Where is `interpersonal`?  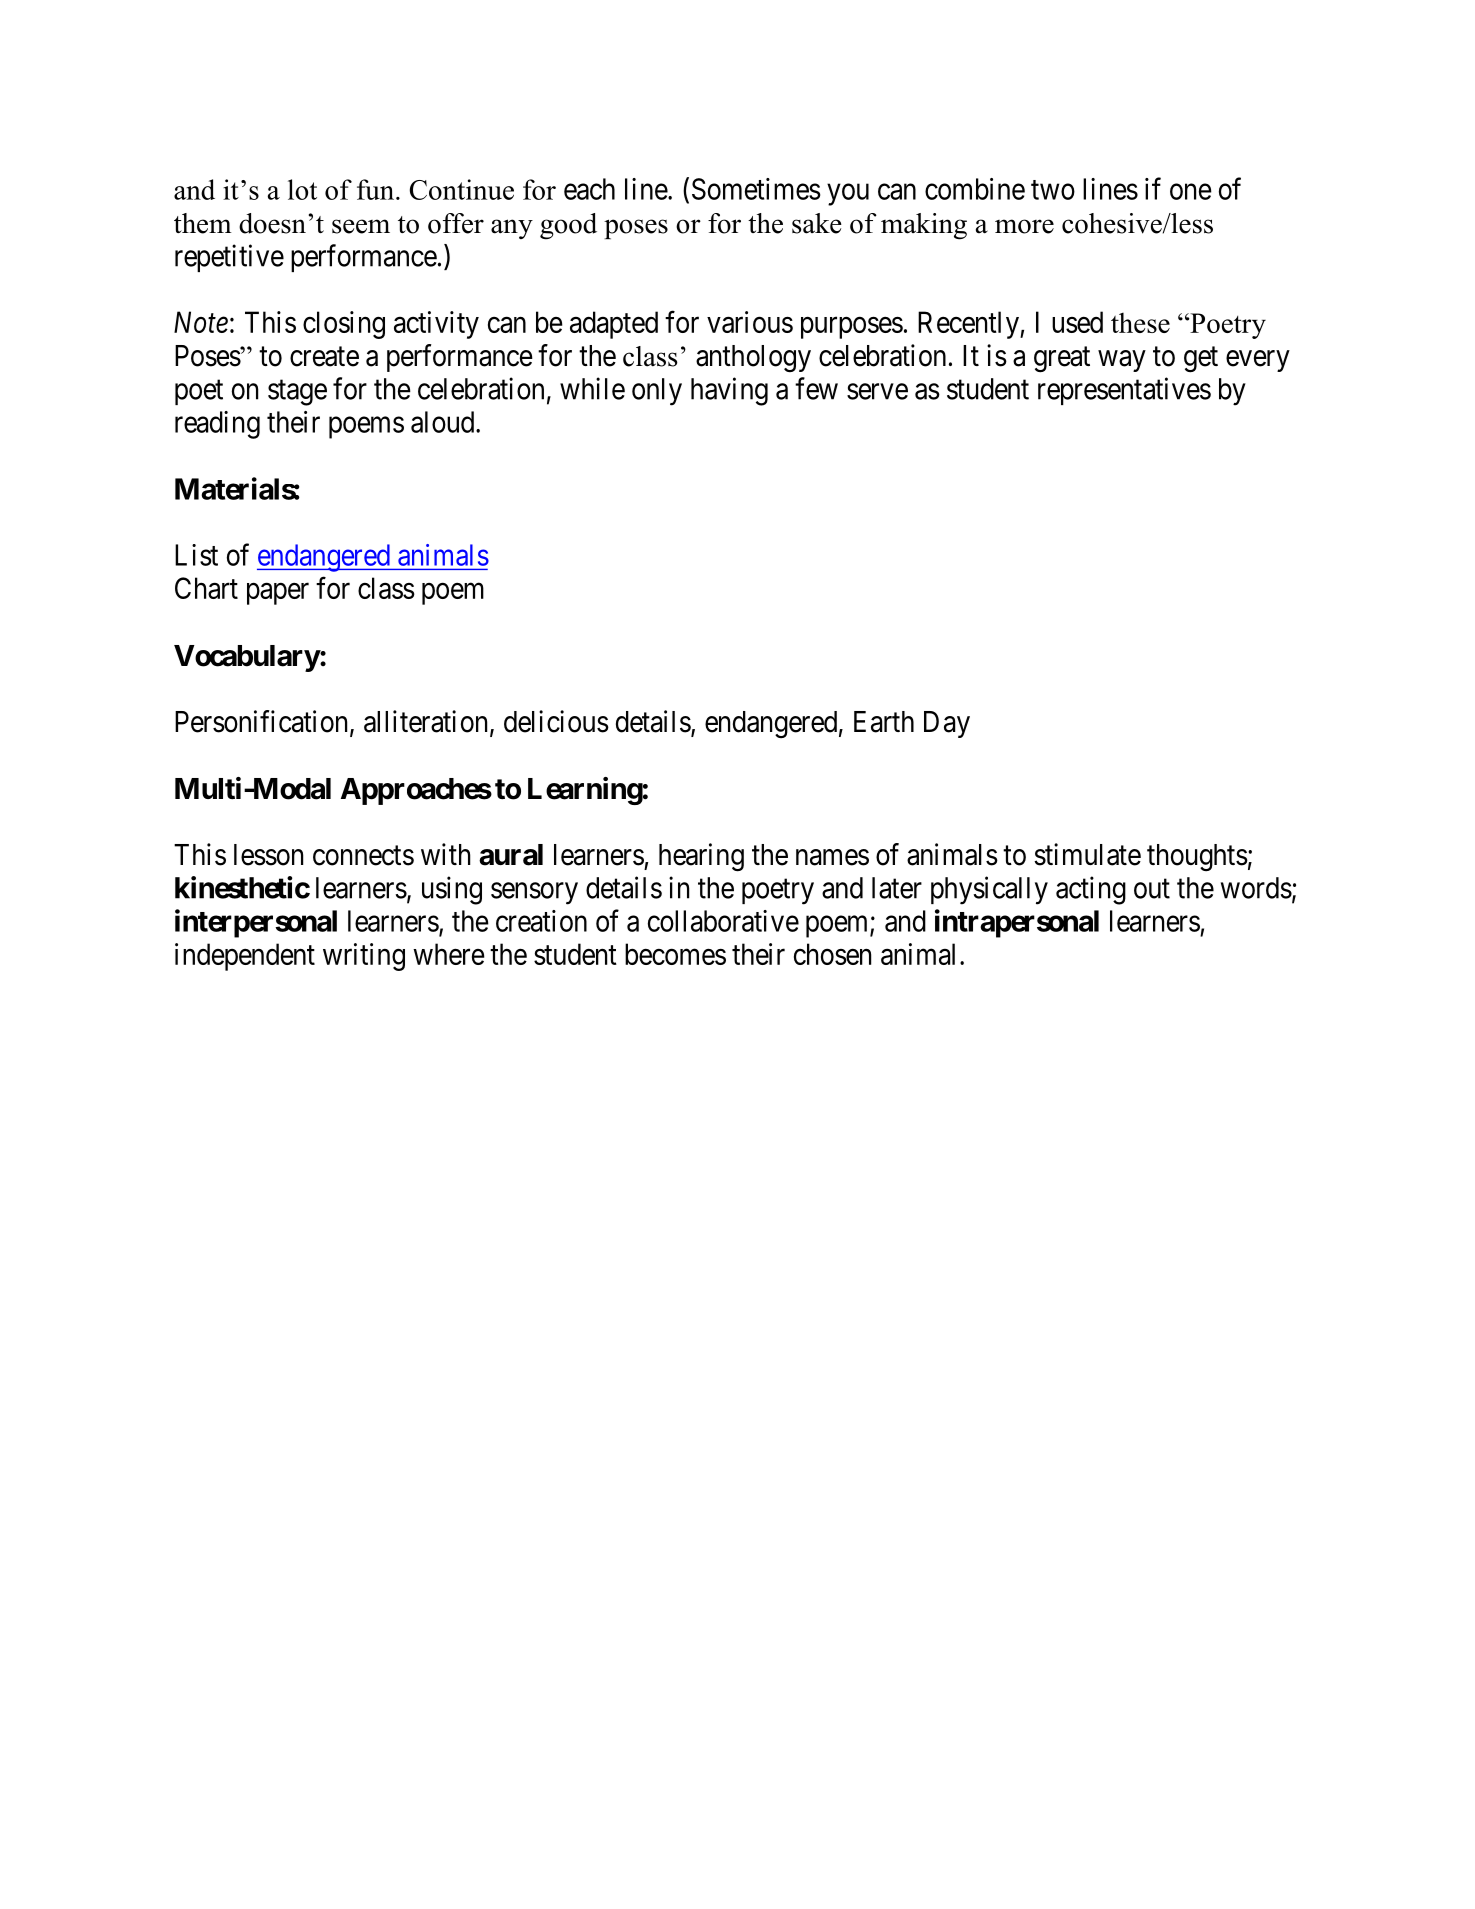 interpersonal is located at coordinates (256, 923).
